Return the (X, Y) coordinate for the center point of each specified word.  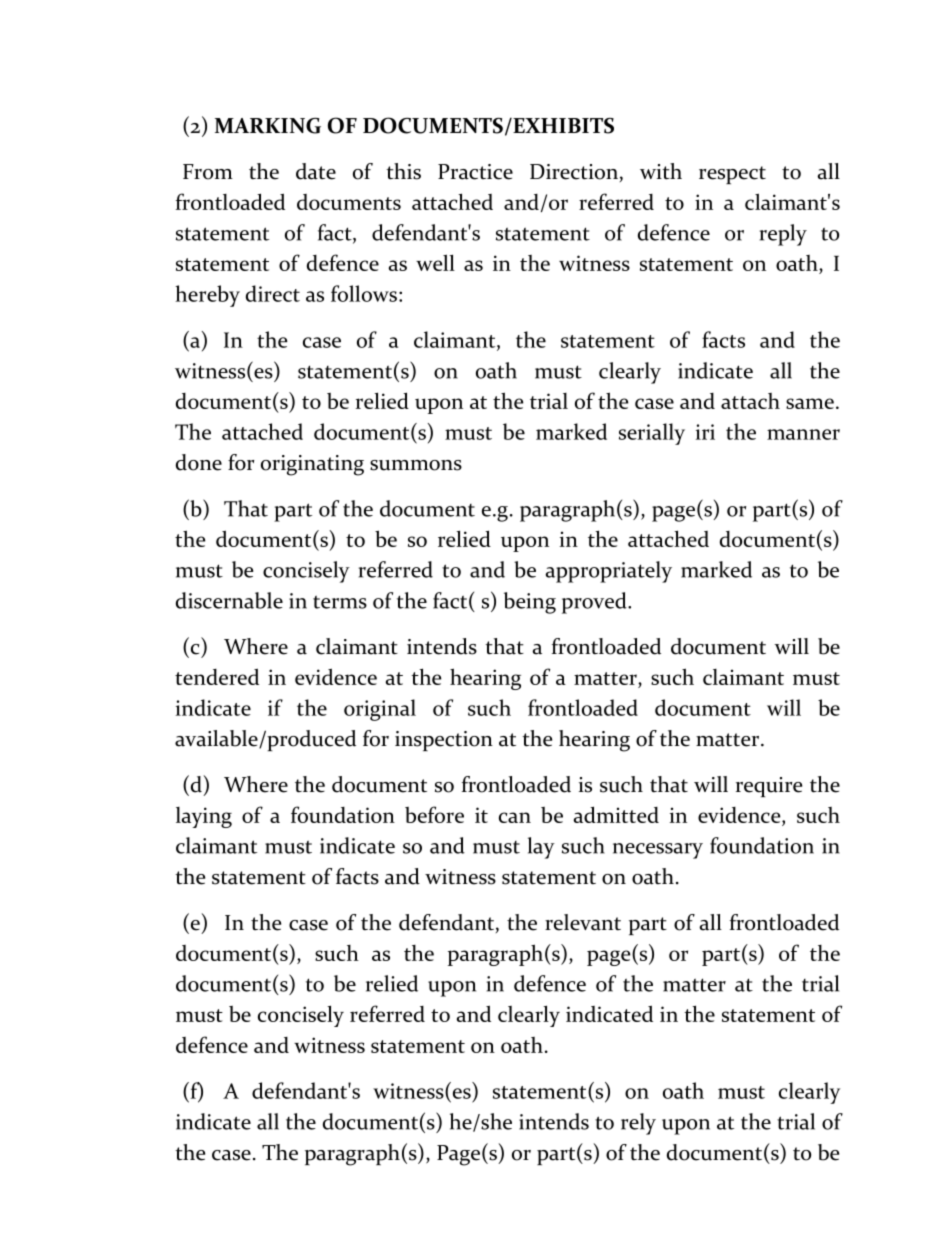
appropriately (608, 572)
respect (732, 175)
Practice (475, 172)
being (530, 603)
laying (204, 817)
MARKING (268, 126)
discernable (229, 600)
